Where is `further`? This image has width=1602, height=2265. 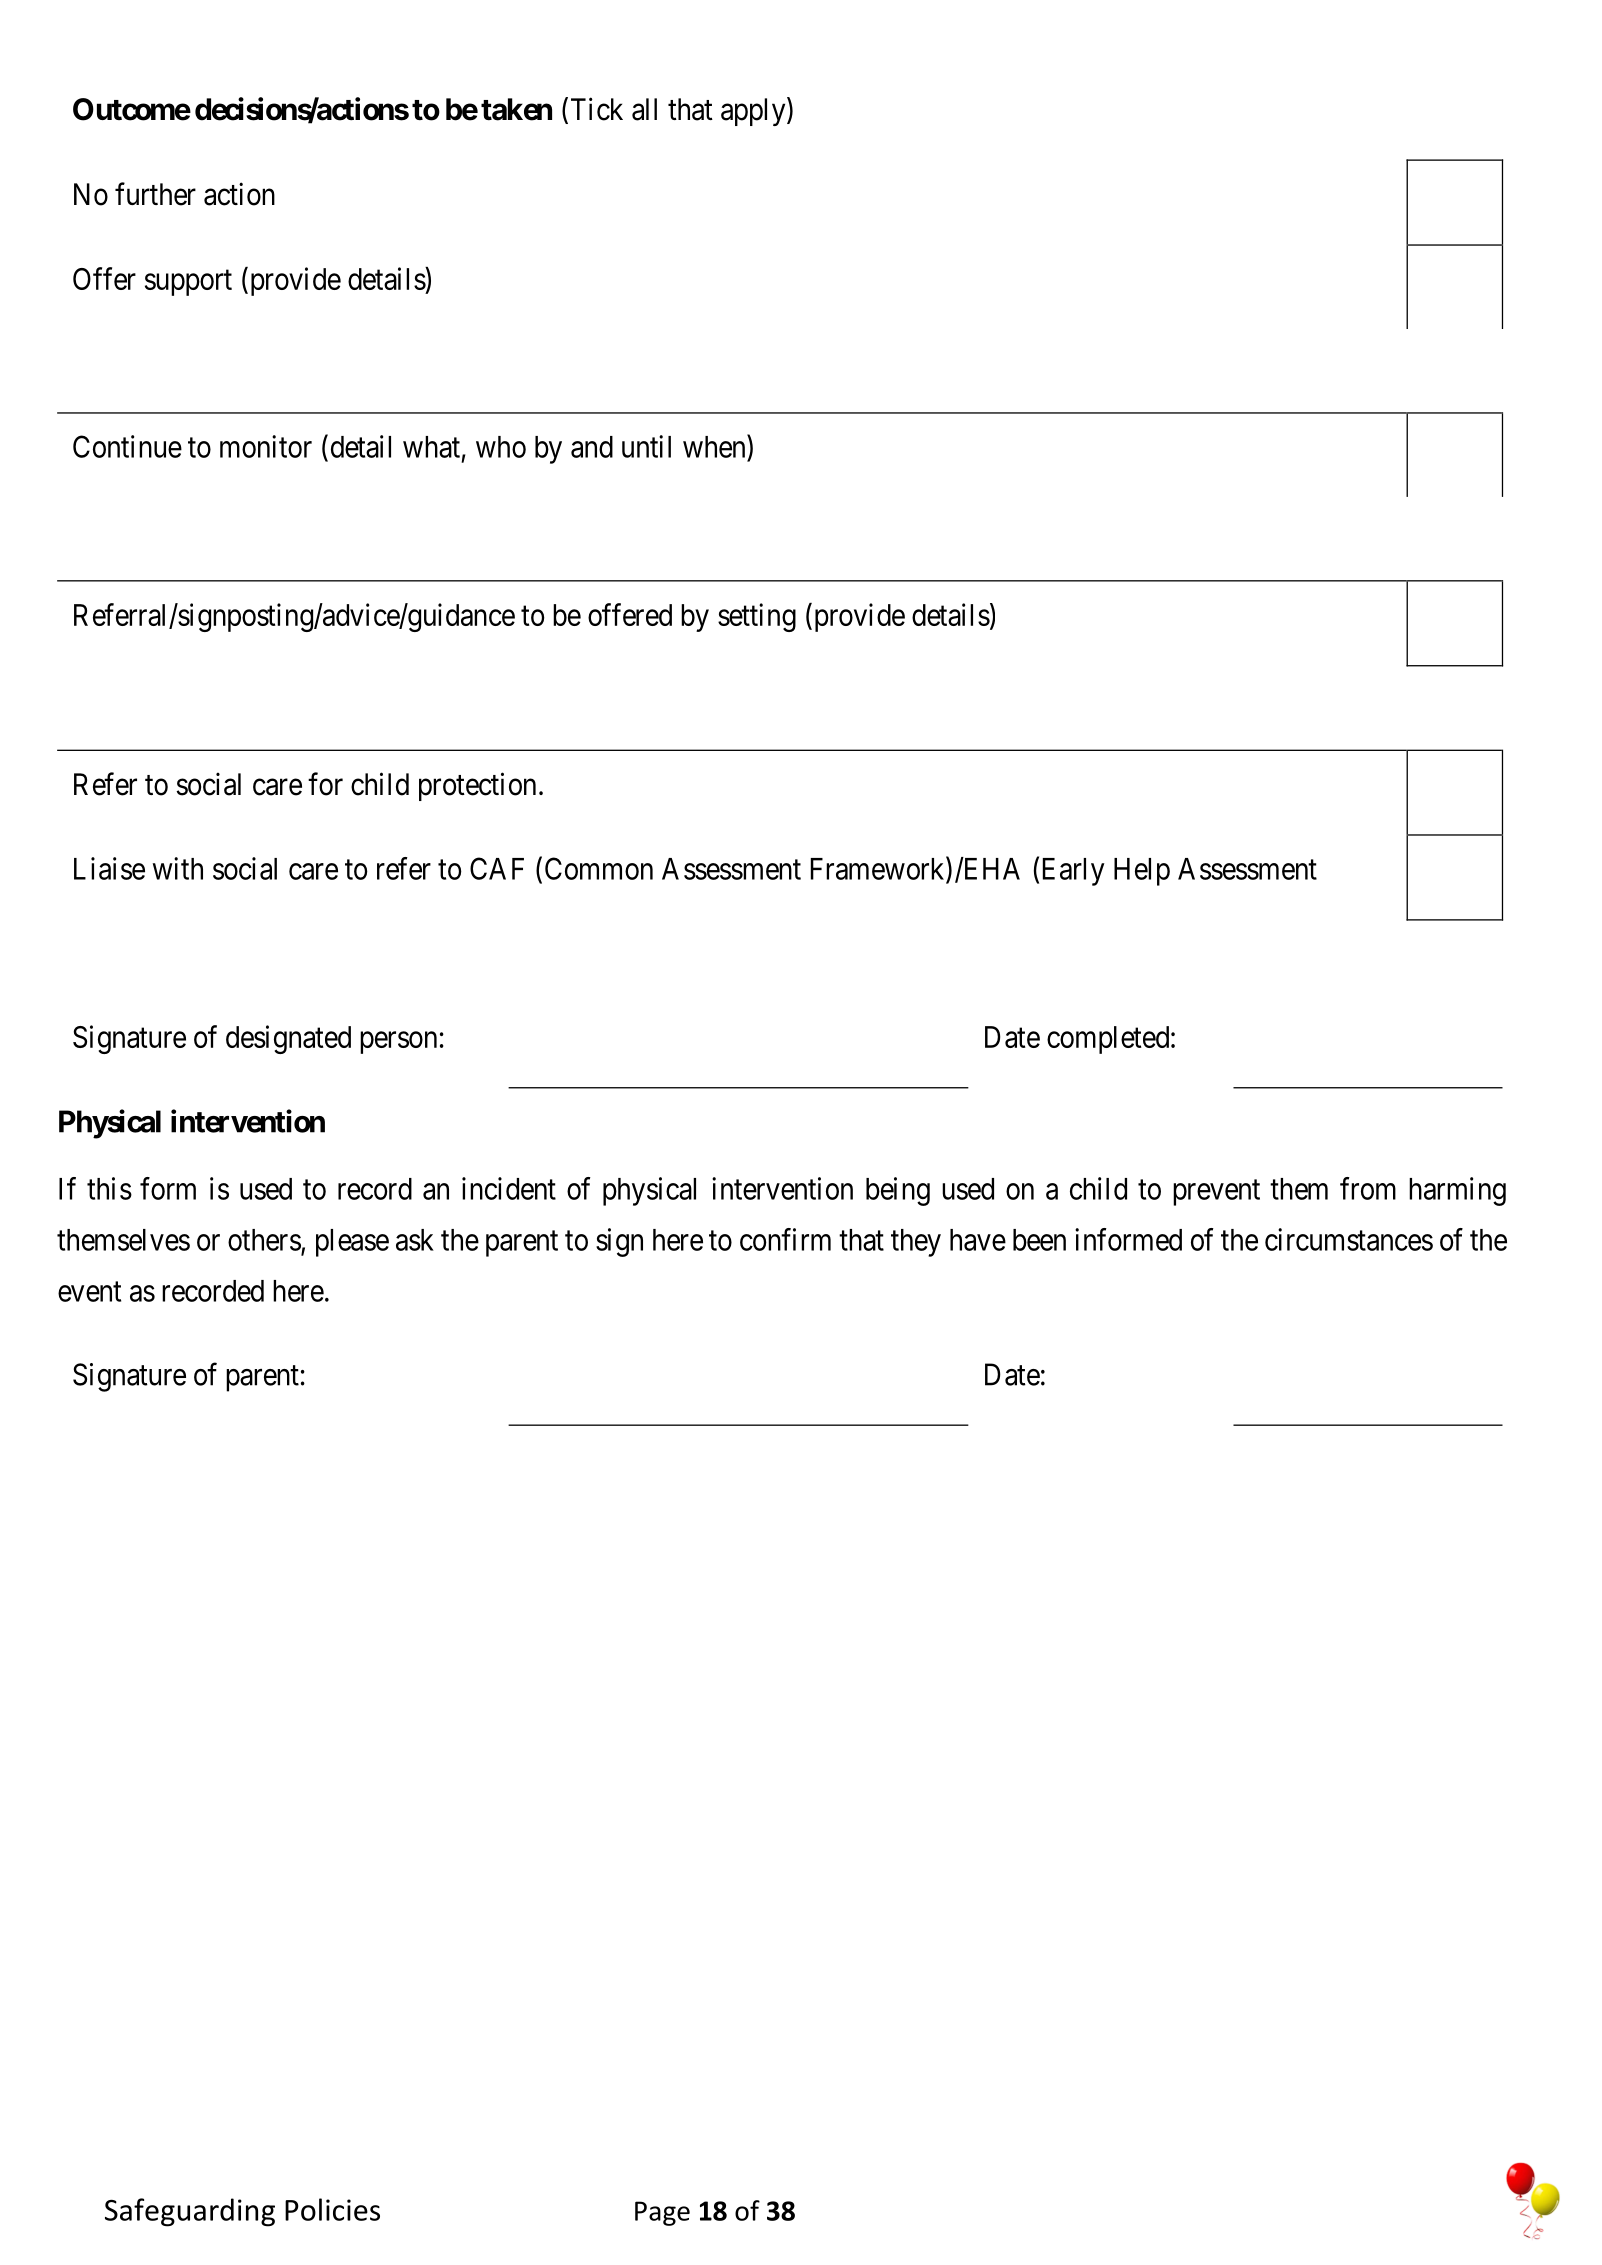
further is located at coordinates (155, 194).
